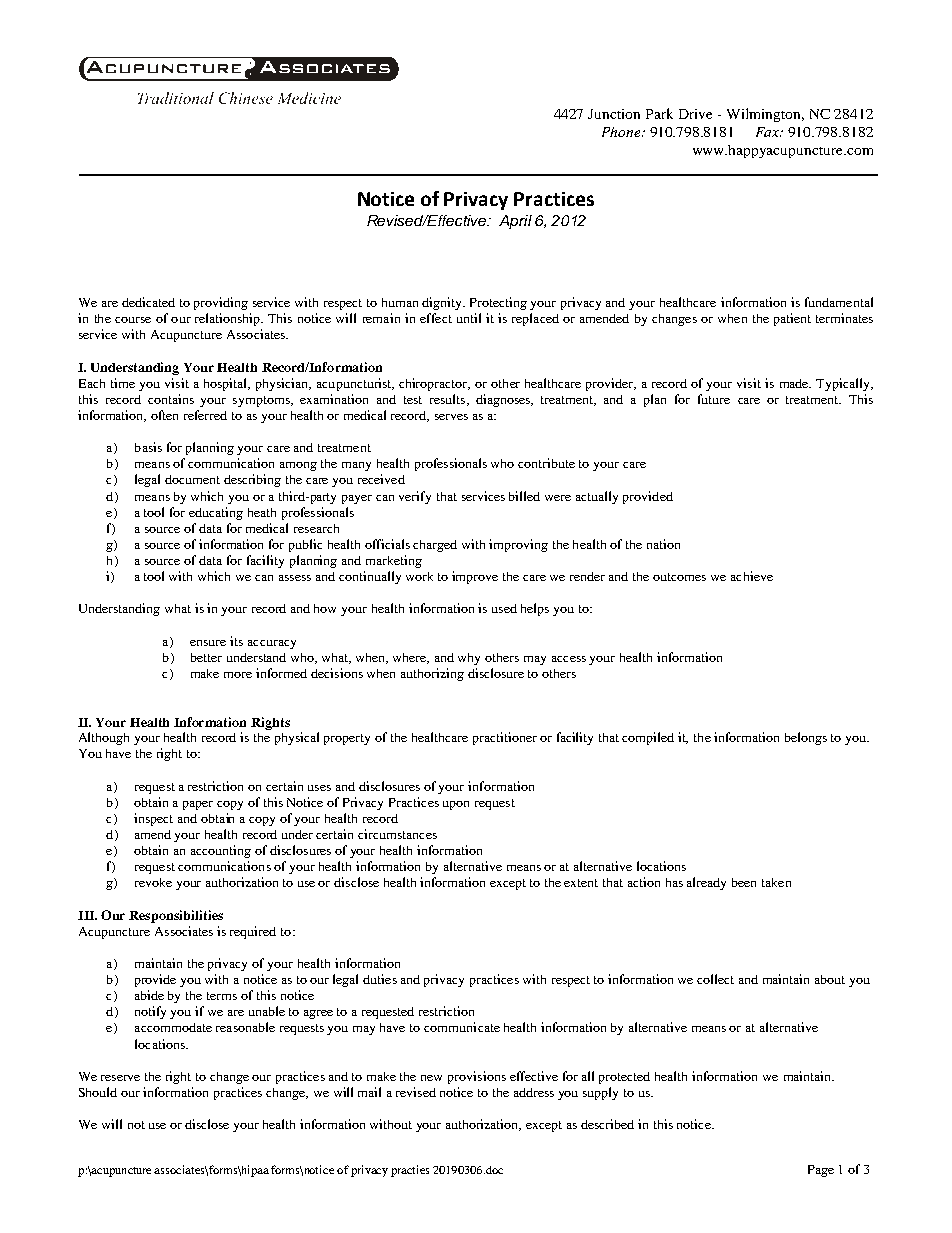 This image has height=1233, width=952. I want to click on ensure, so click(208, 643).
